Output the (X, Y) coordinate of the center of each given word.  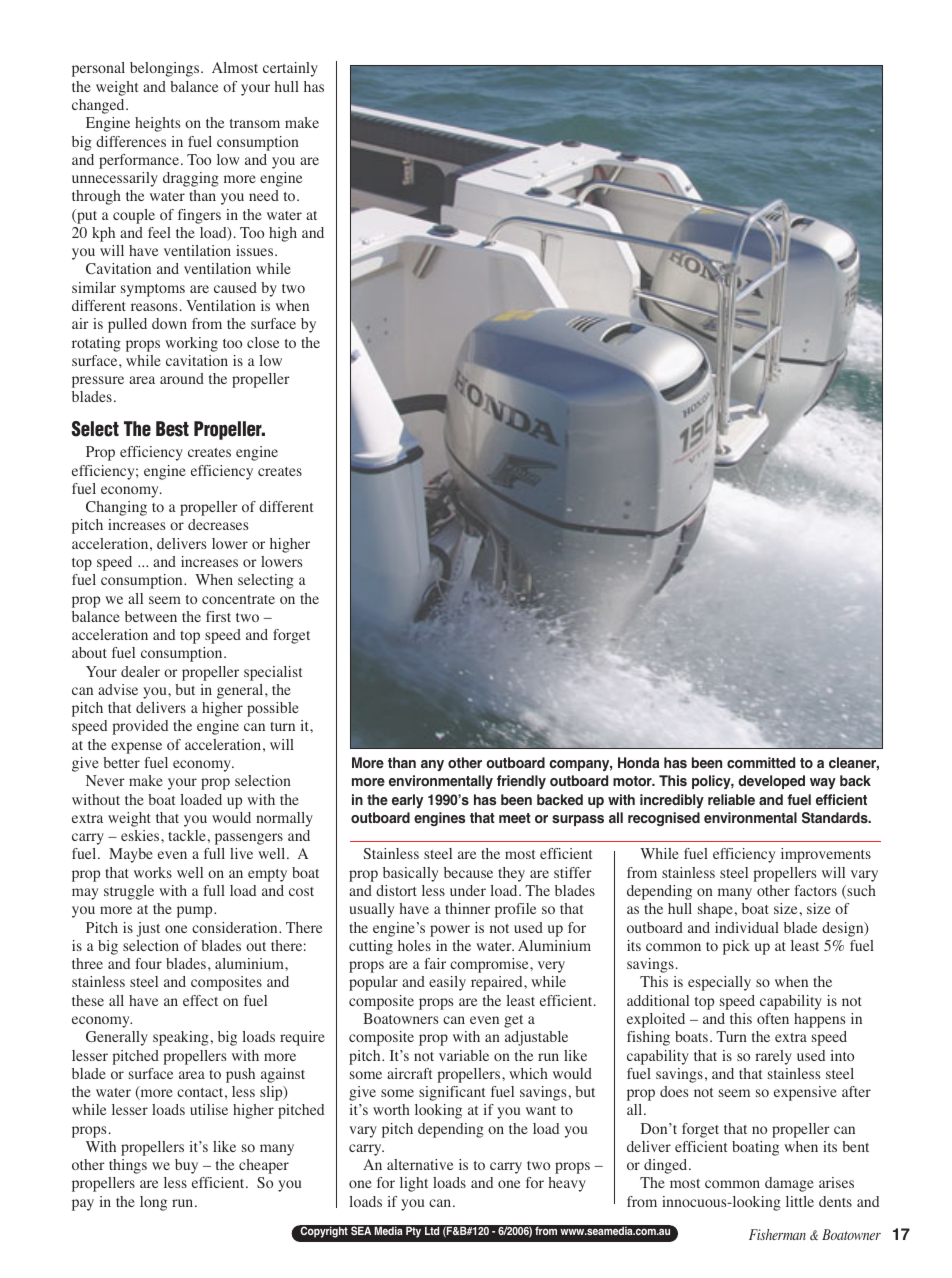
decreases (218, 524)
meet (515, 818)
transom (255, 123)
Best (172, 429)
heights (157, 124)
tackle (187, 835)
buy (186, 1166)
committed (761, 763)
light (414, 1184)
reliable (731, 800)
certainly (290, 69)
